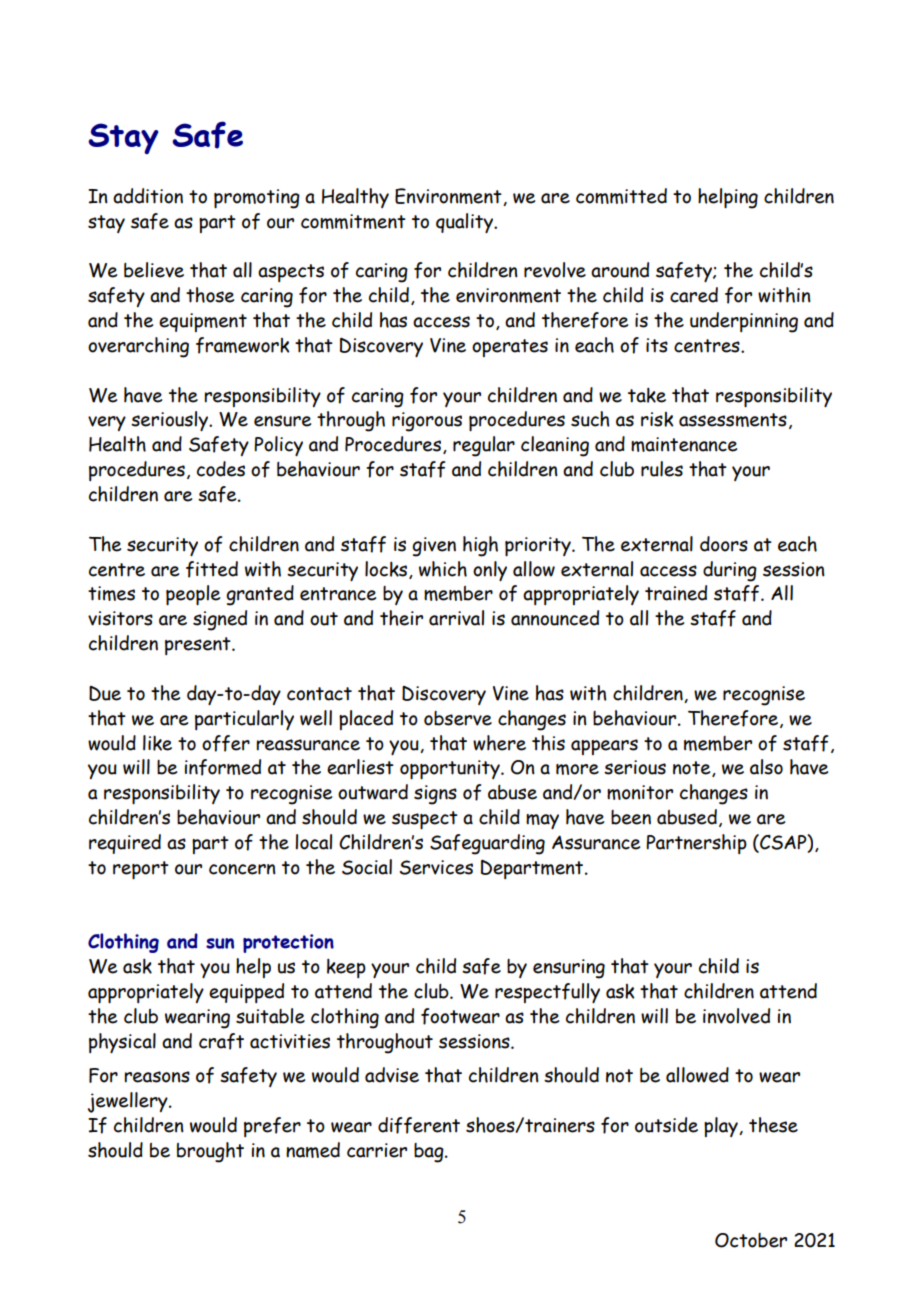  Describe the element at coordinates (465, 223) in the screenshot. I see `quality` at that location.
